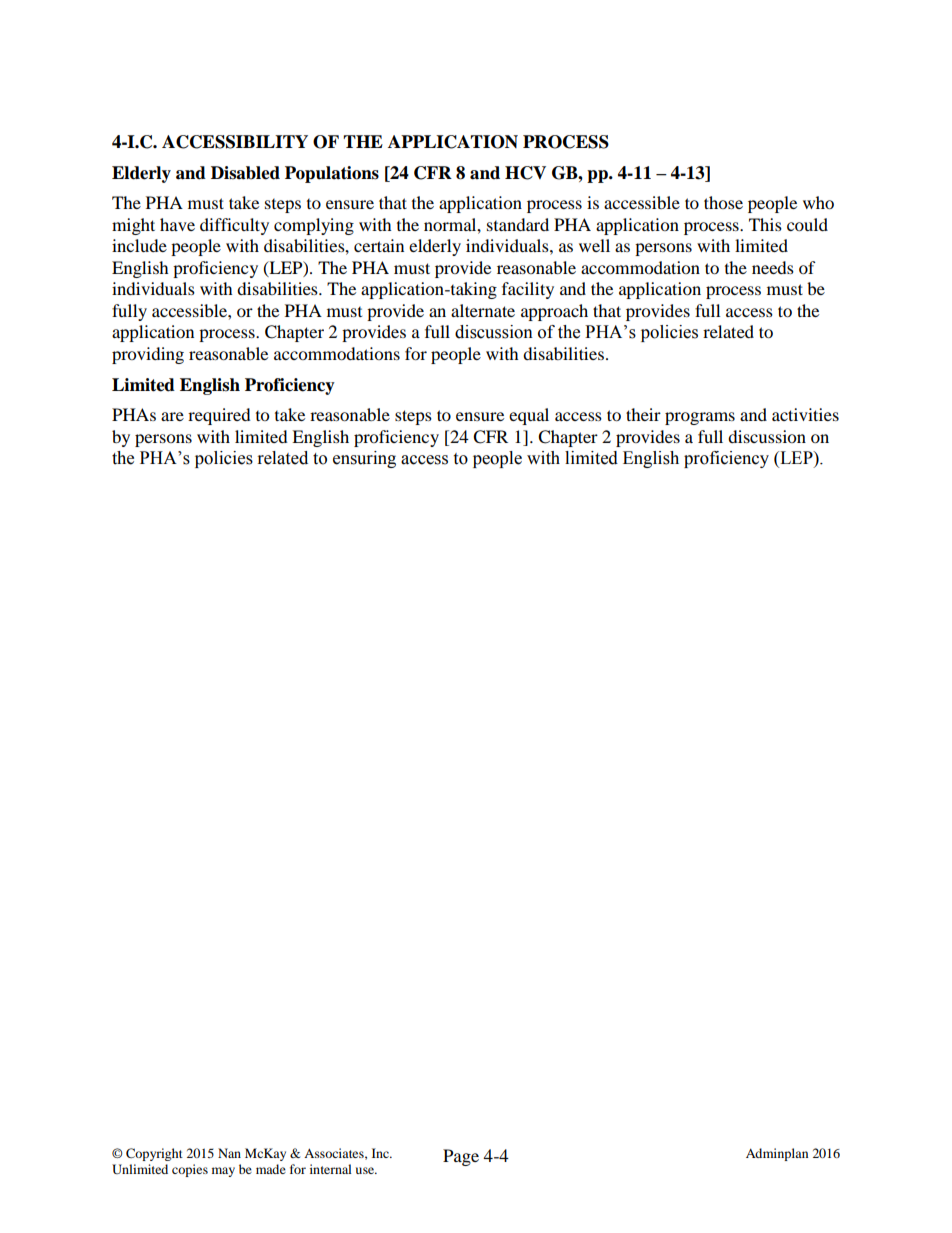 The width and height of the page is (952, 1233). Describe the element at coordinates (554, 312) in the page. I see `approach` at that location.
